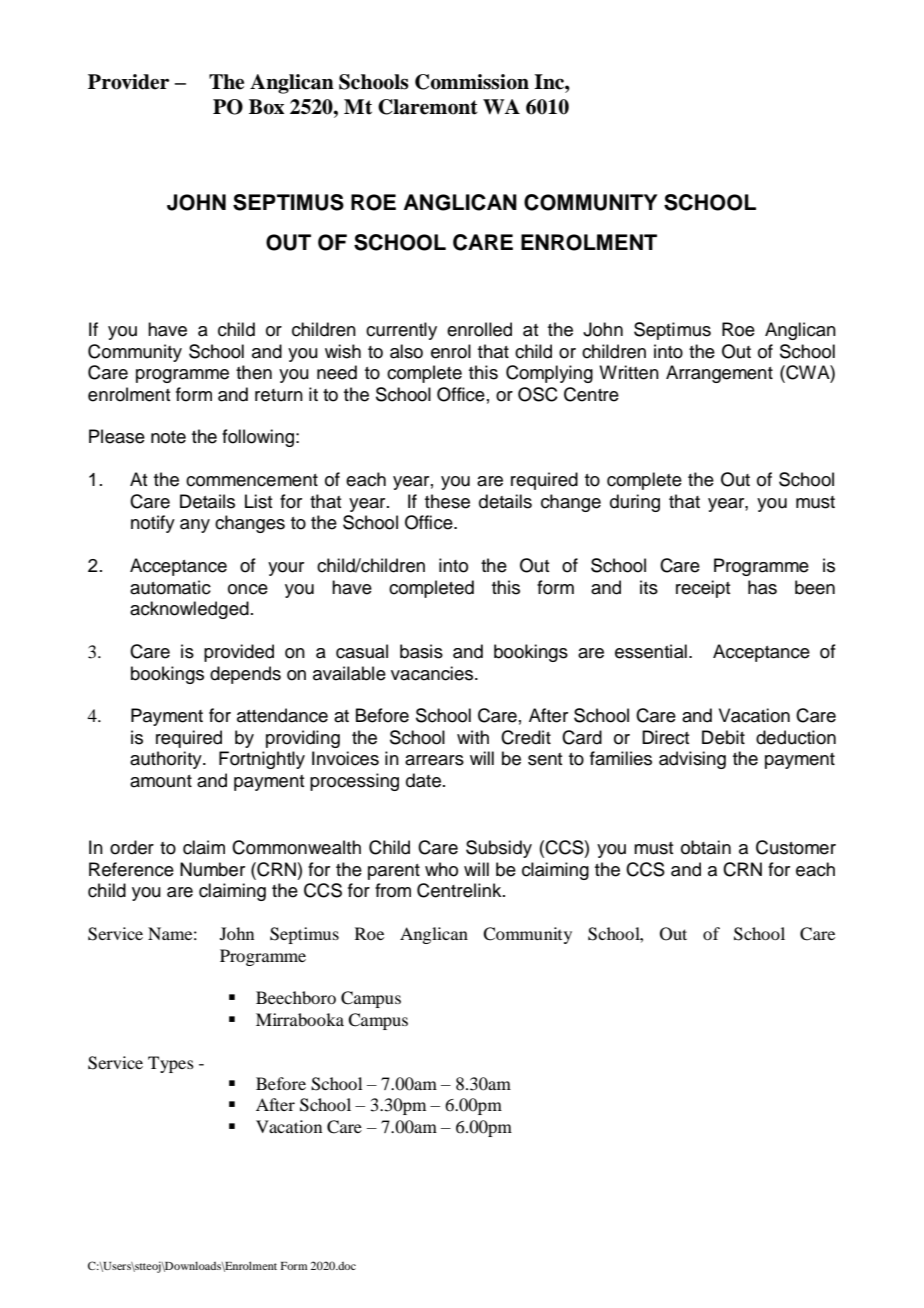  I want to click on Claremont, so click(428, 107).
